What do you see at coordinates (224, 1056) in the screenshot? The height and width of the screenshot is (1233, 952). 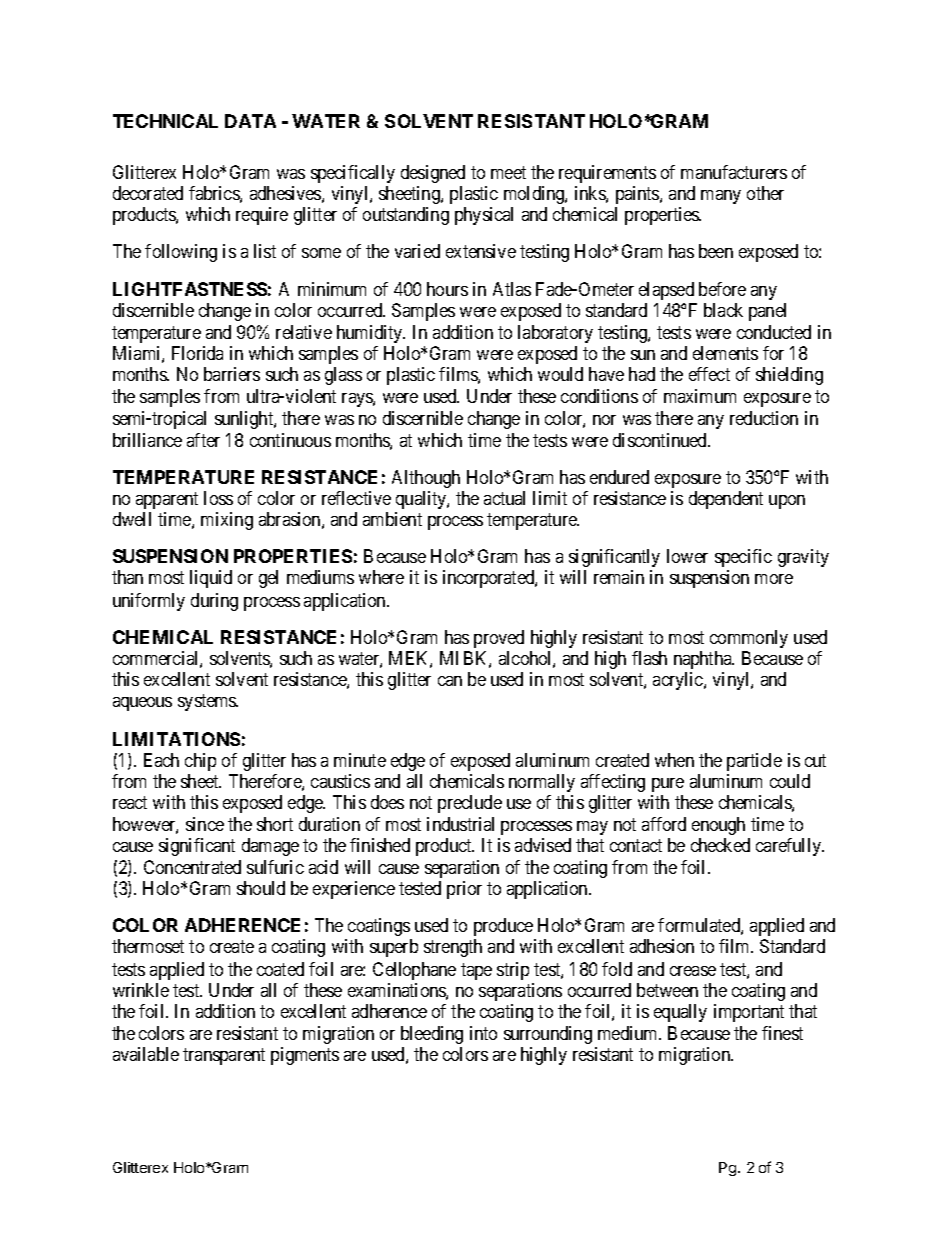 I see `transparent` at bounding box center [224, 1056].
